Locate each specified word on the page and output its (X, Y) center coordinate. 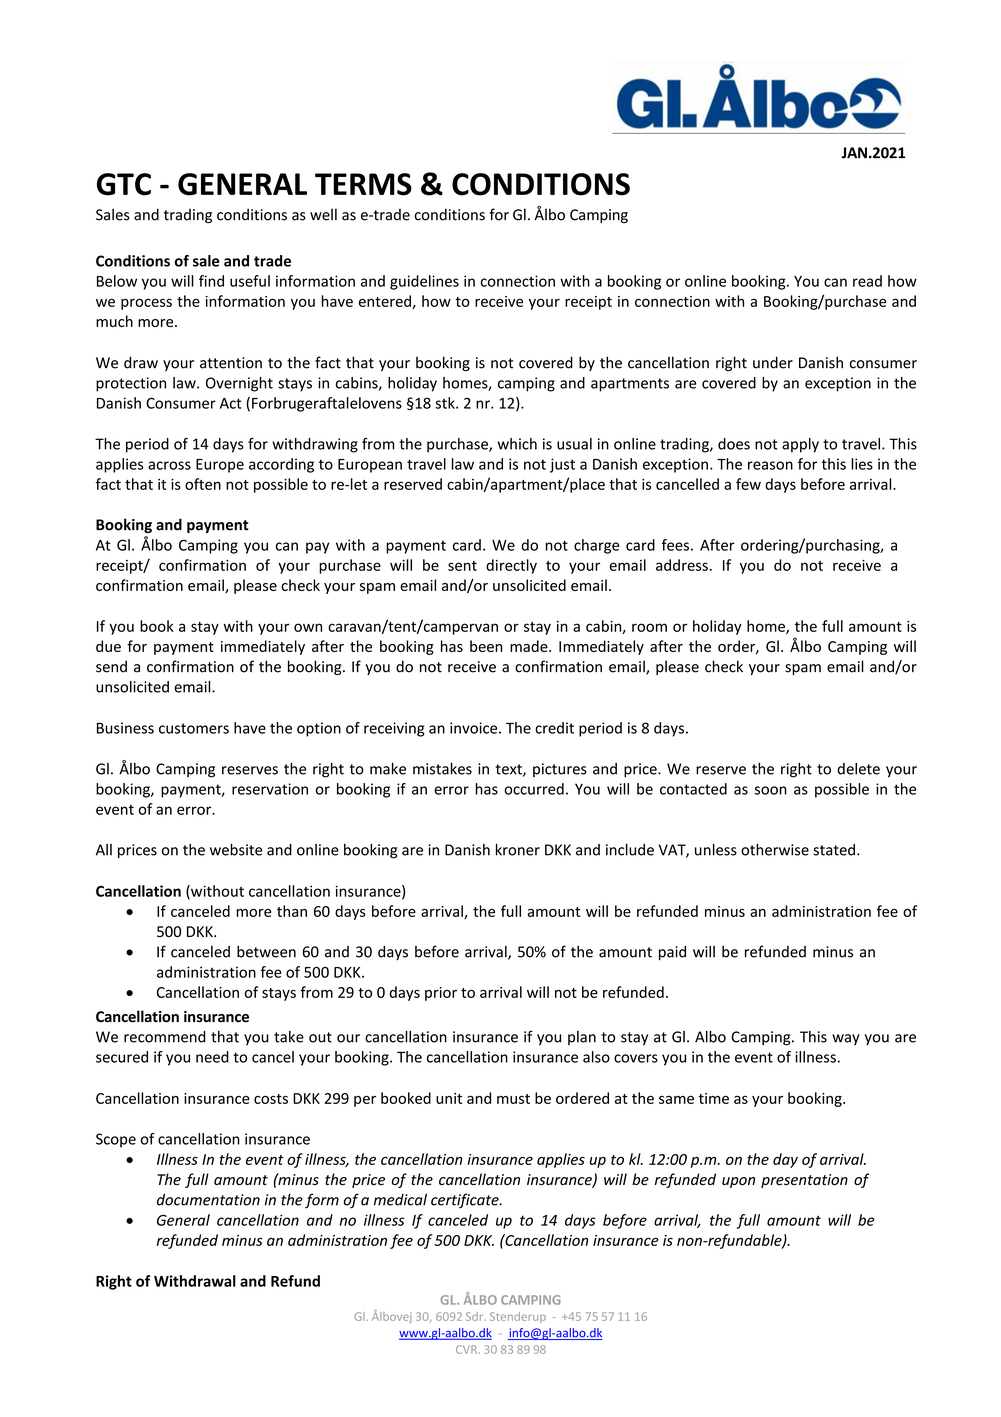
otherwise (775, 850)
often (203, 484)
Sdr (476, 1316)
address (682, 565)
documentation (208, 1199)
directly (511, 566)
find (211, 281)
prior (441, 994)
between (266, 951)
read (867, 281)
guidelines (424, 282)
